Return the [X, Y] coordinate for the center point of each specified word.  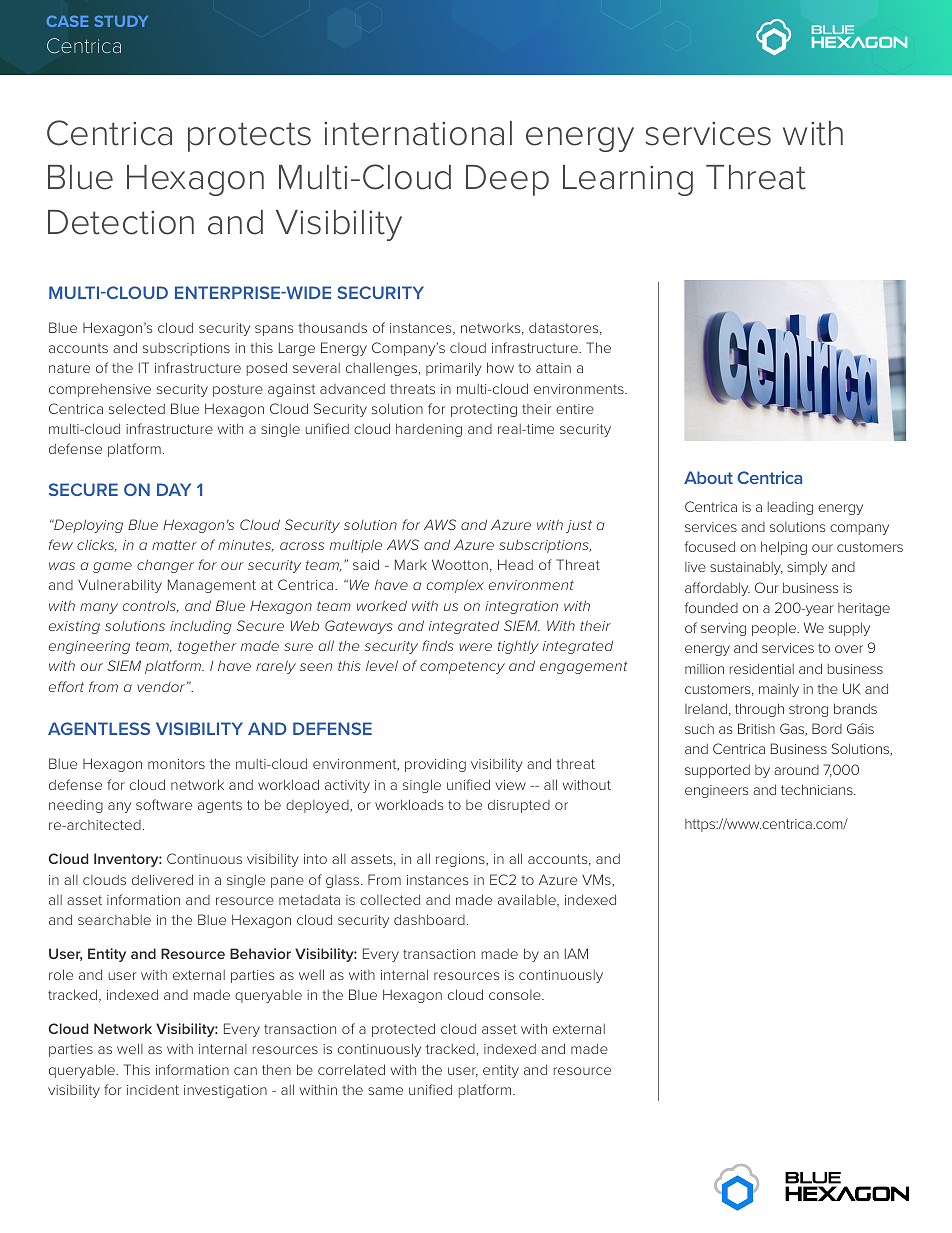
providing [435, 765]
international [418, 133]
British [756, 728]
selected [137, 408]
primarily [454, 369]
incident [153, 1090]
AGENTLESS [99, 728]
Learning [628, 180]
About [708, 477]
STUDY [121, 21]
